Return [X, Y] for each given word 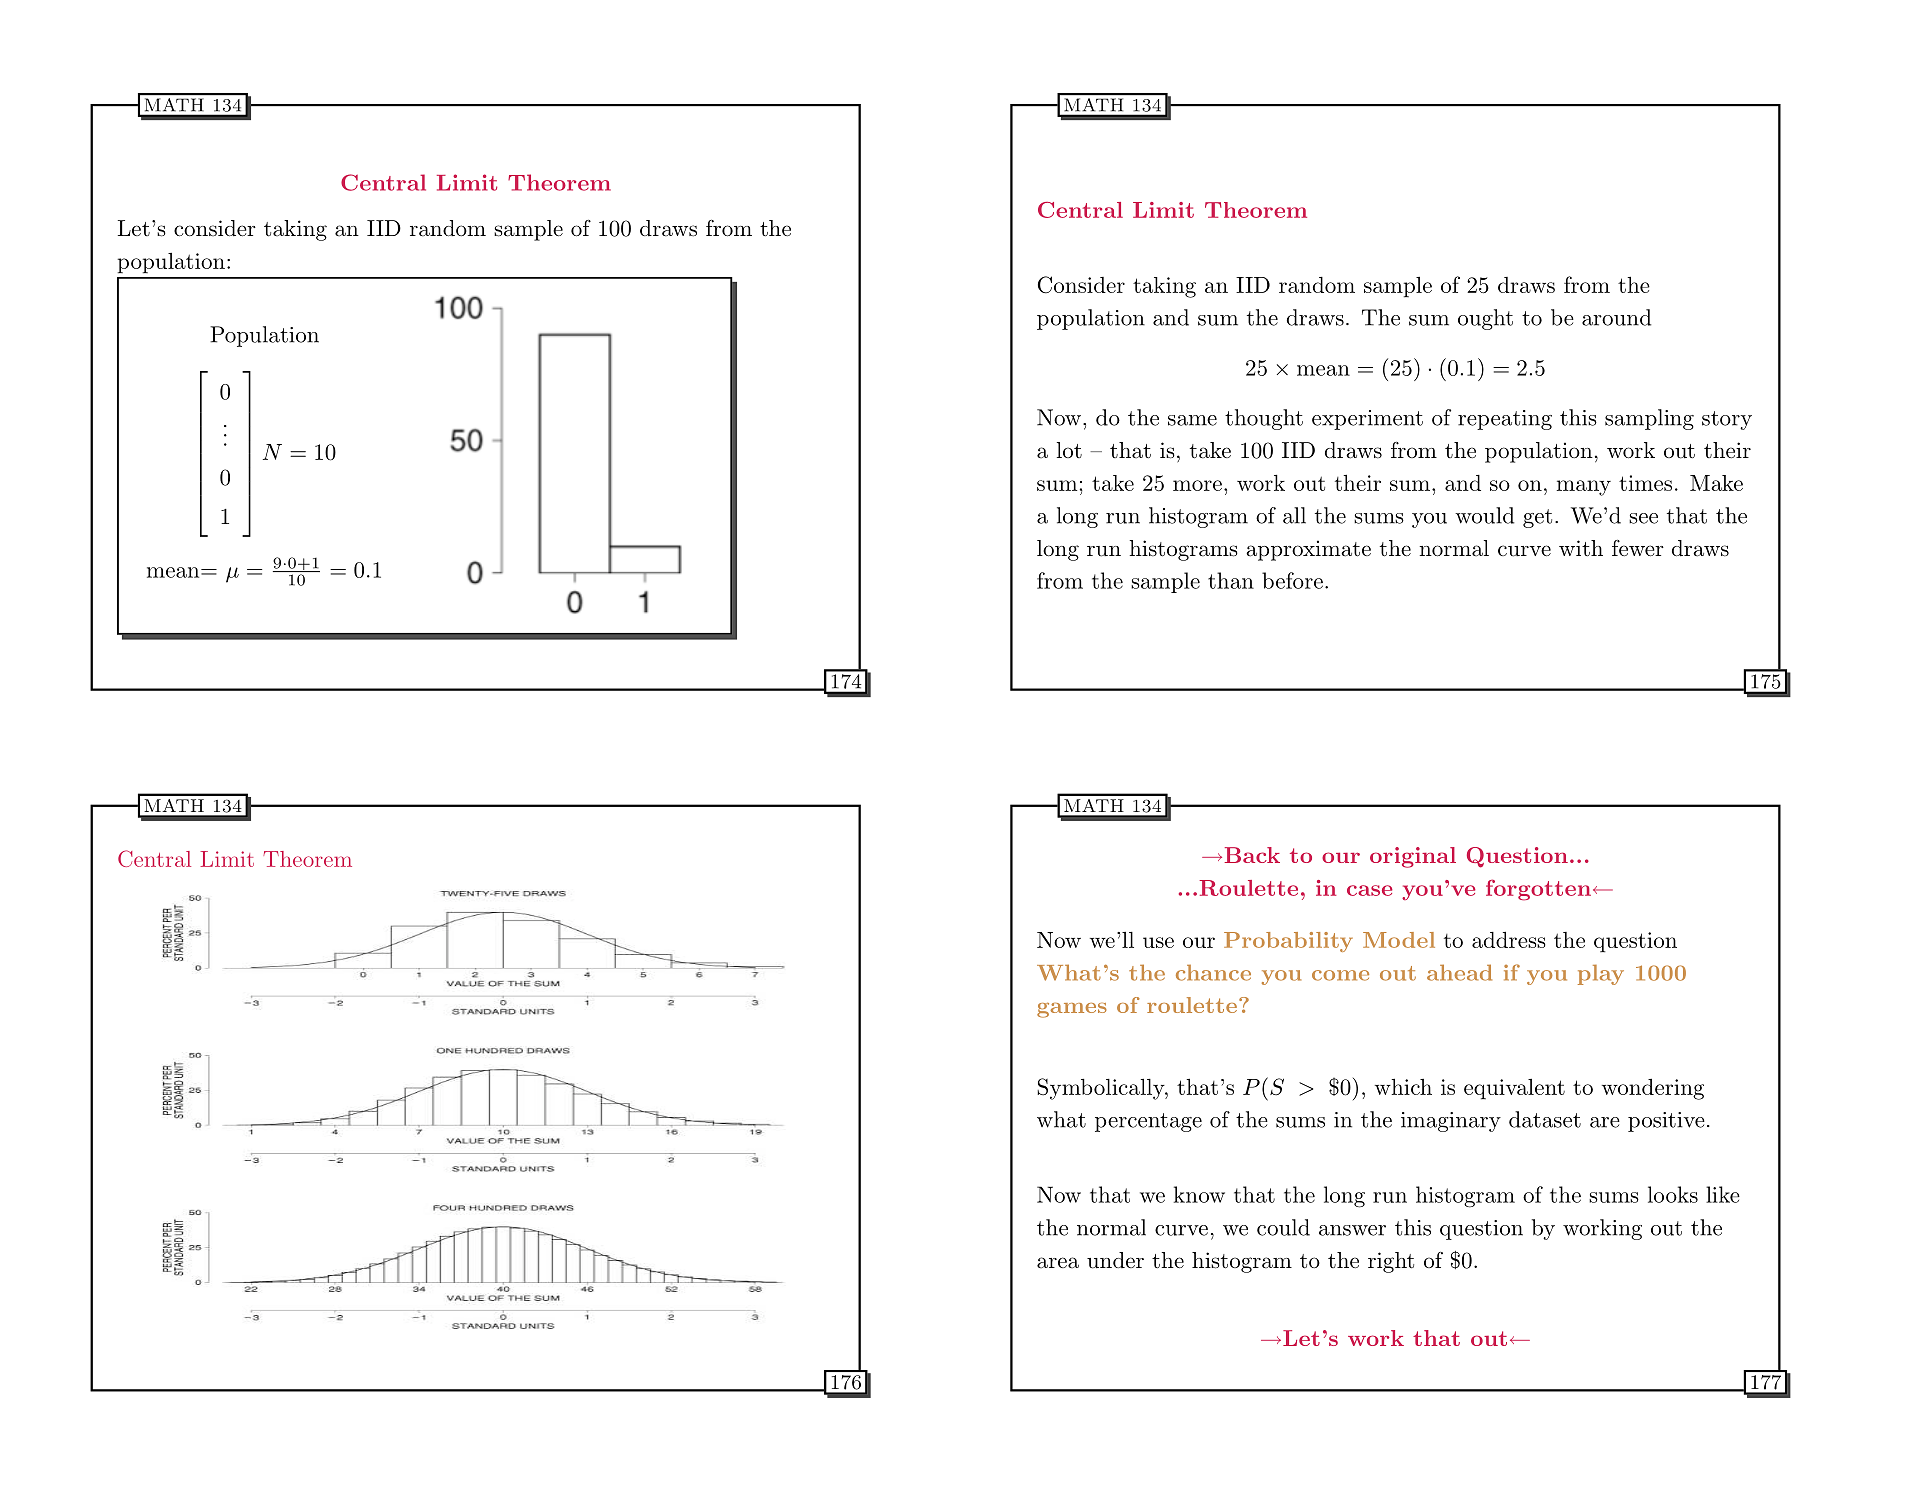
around [1616, 317]
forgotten [1538, 890]
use [1158, 942]
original [1413, 857]
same [1192, 420]
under [1115, 1260]
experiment [1367, 420]
